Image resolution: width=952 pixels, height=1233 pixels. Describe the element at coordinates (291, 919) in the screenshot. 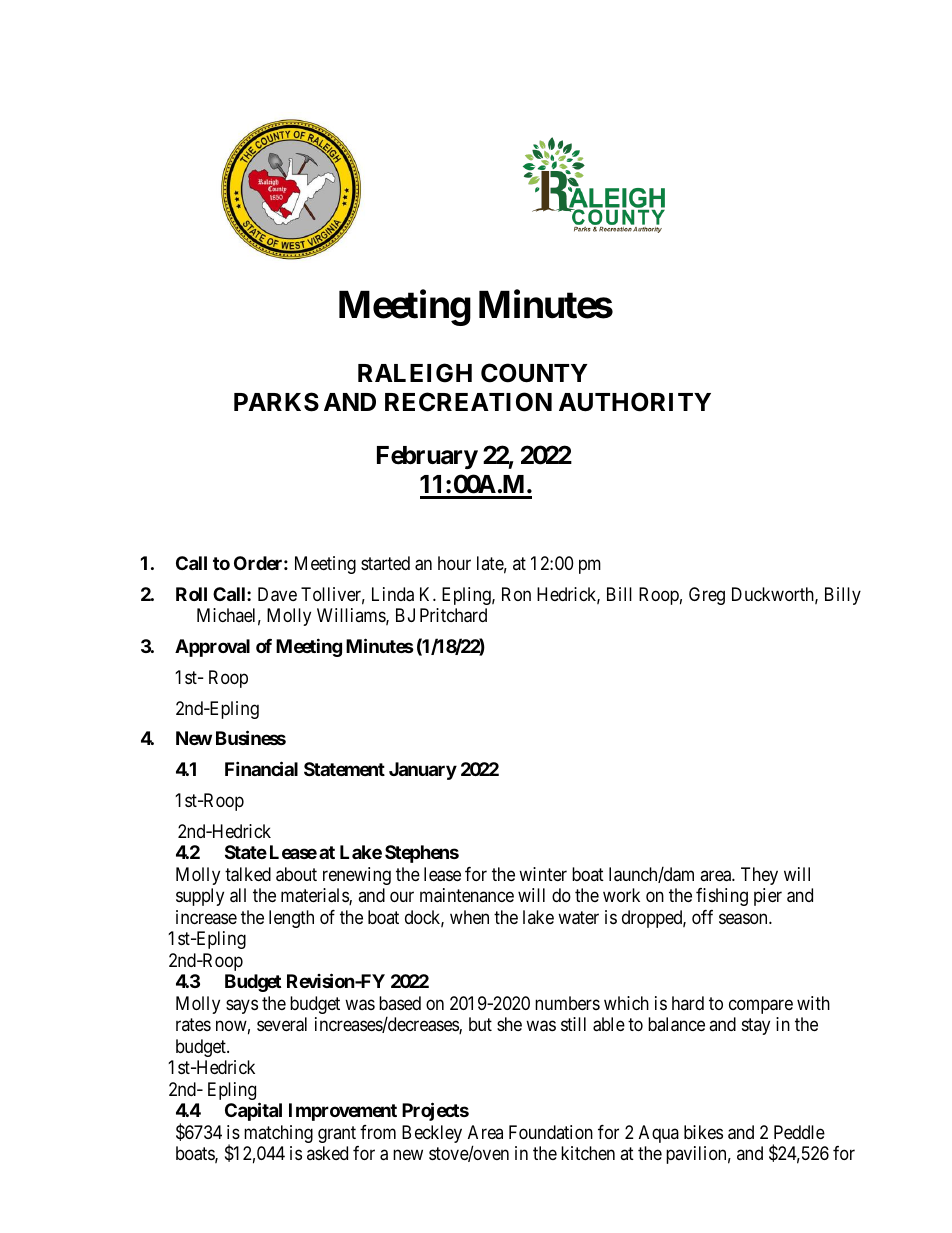

I see `length` at that location.
